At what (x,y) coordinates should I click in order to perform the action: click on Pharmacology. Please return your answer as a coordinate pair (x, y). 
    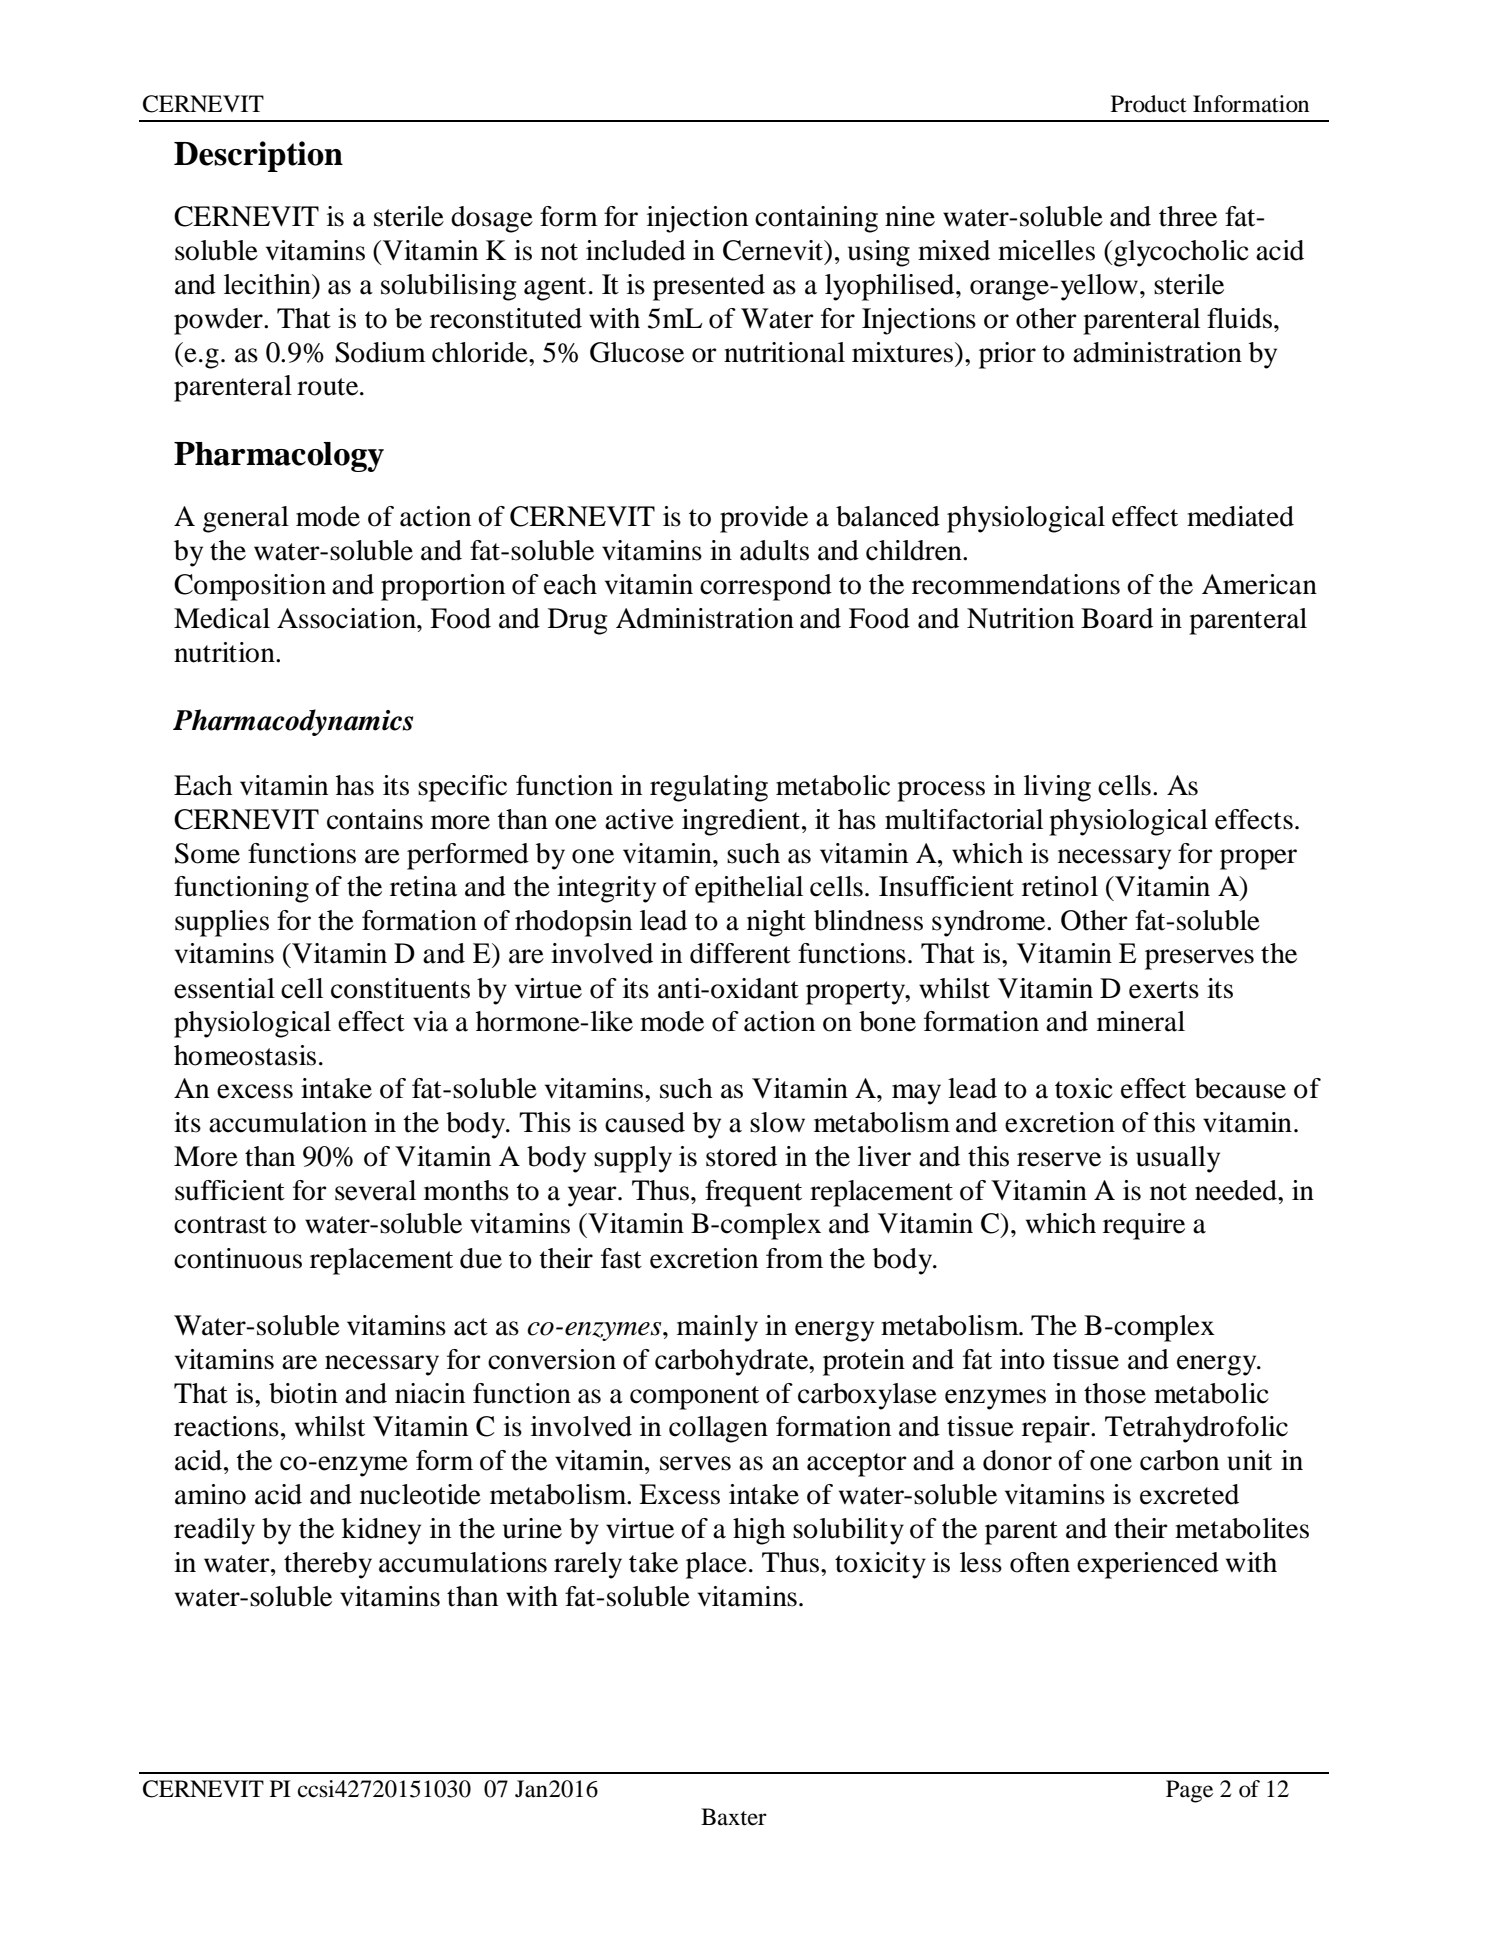
    Looking at the image, I should click on (279, 457).
